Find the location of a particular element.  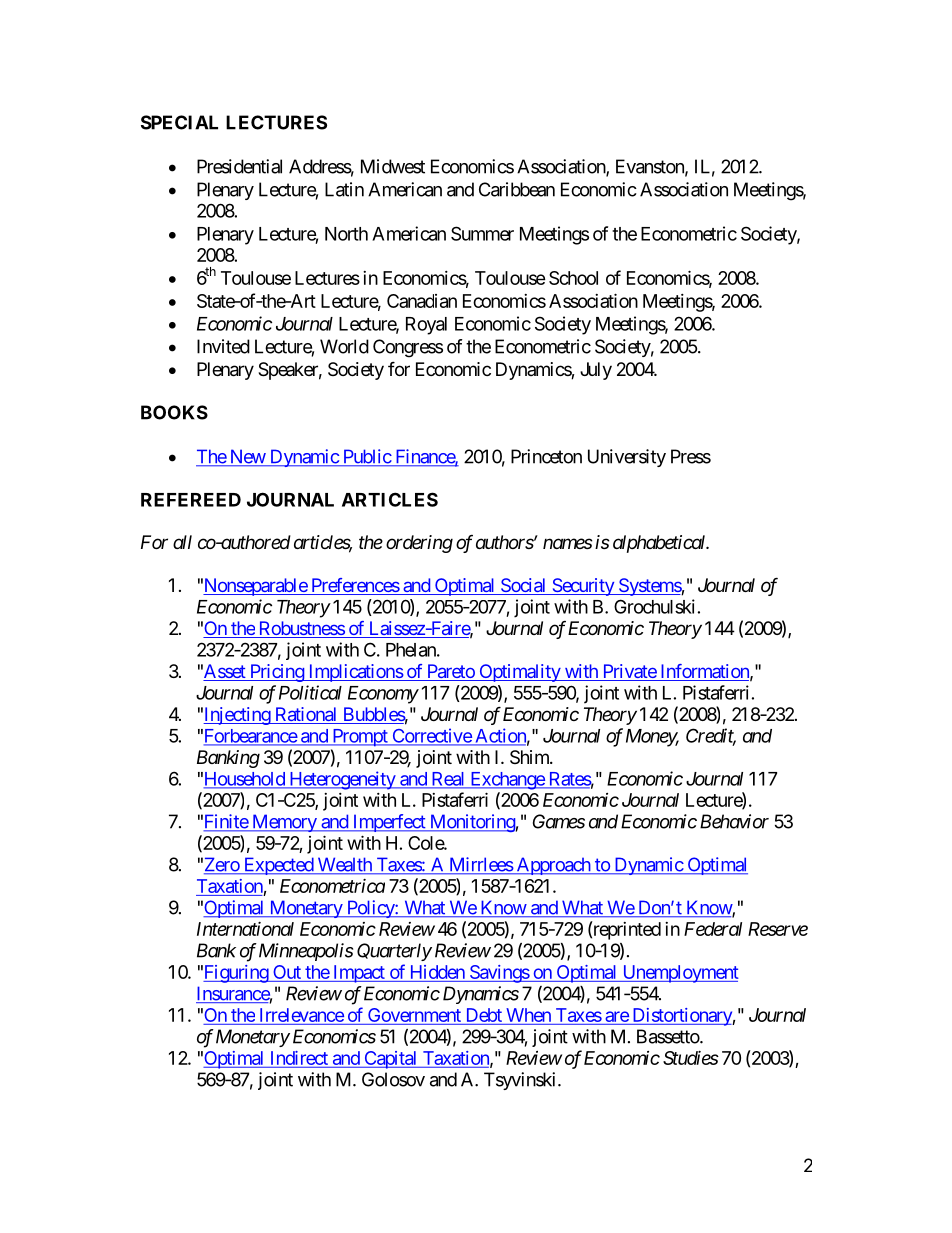

Invited is located at coordinates (223, 346).
